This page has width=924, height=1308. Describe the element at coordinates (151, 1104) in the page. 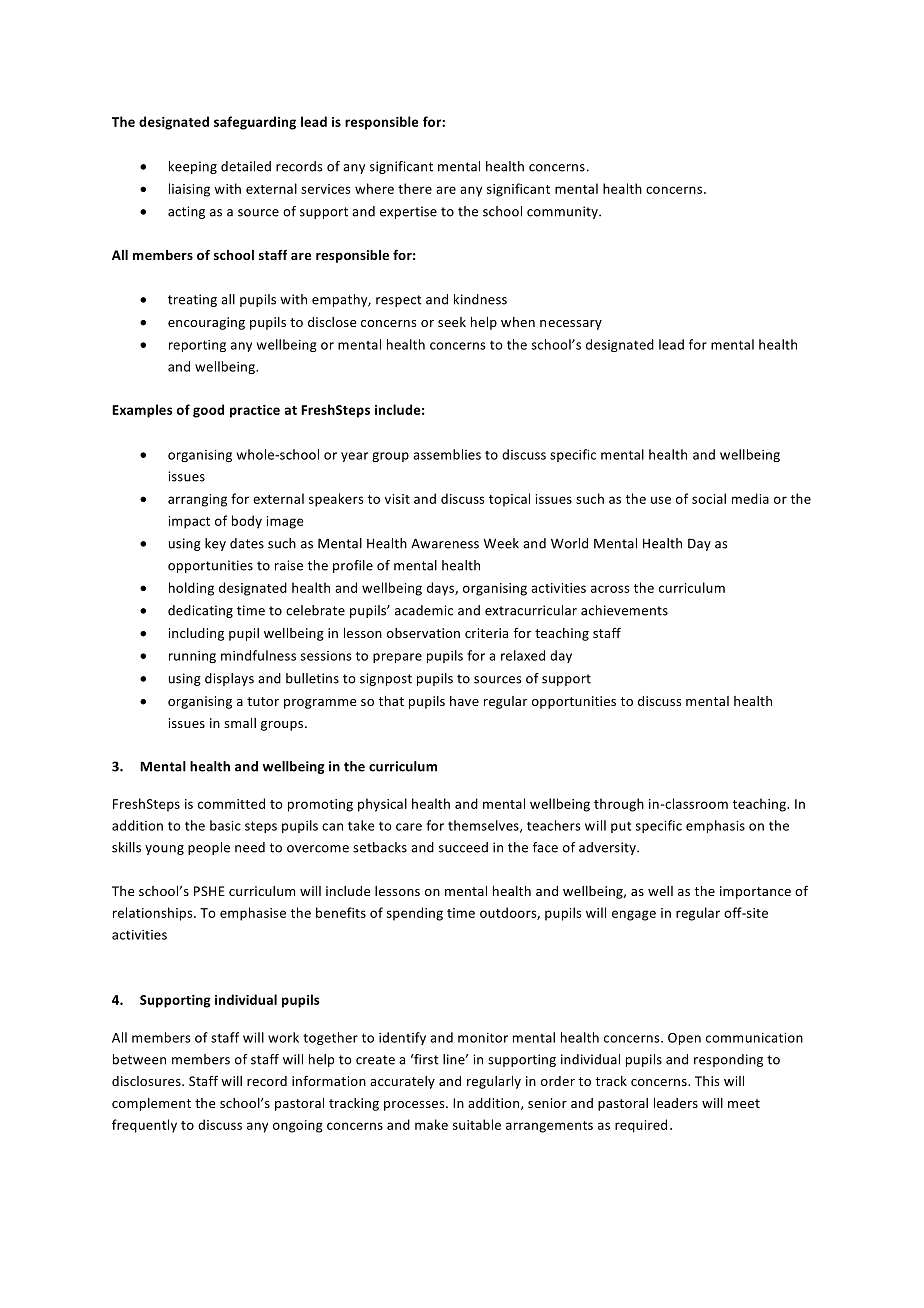

I see `complement` at that location.
